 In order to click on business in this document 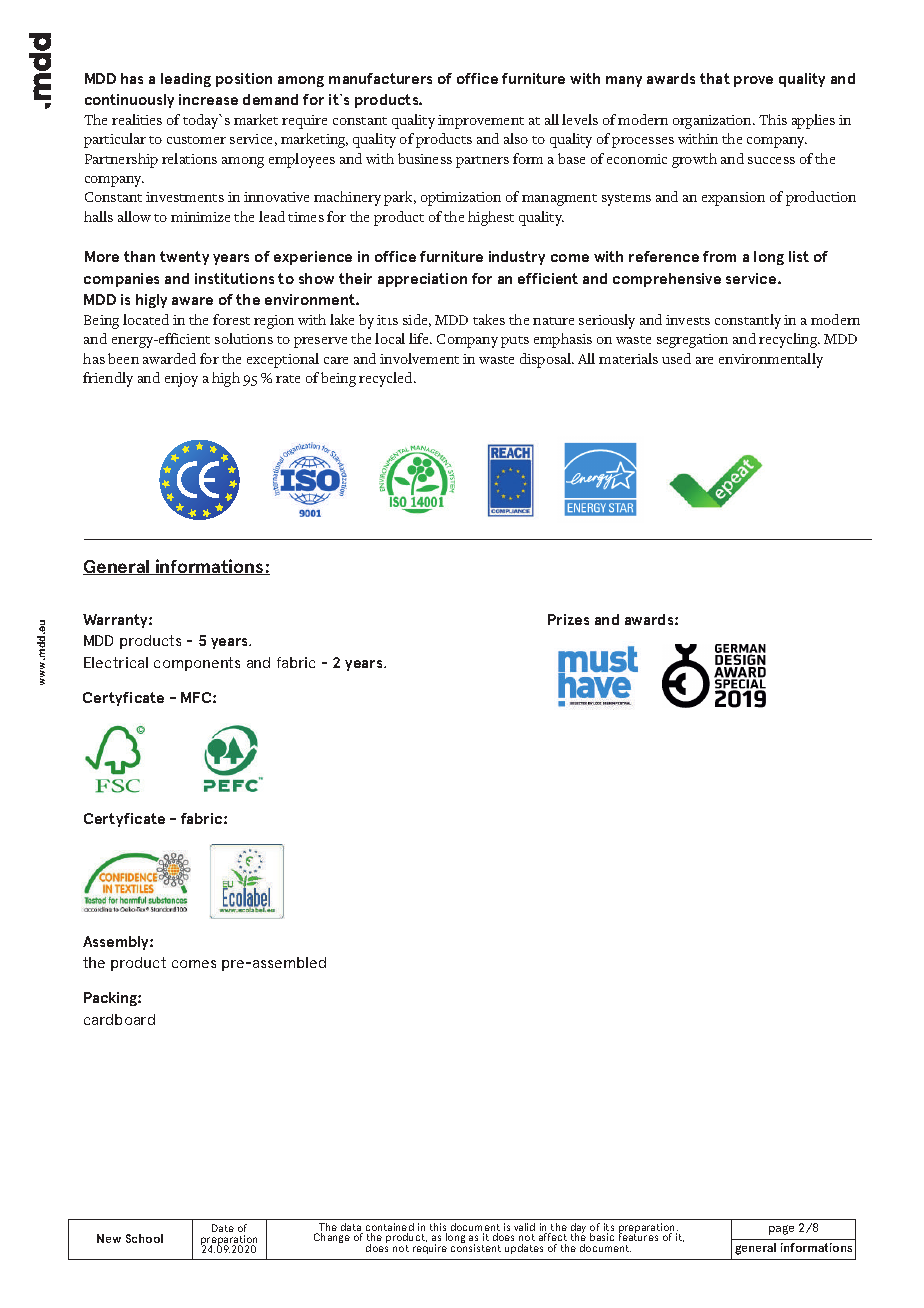, I will do `click(425, 158)`.
